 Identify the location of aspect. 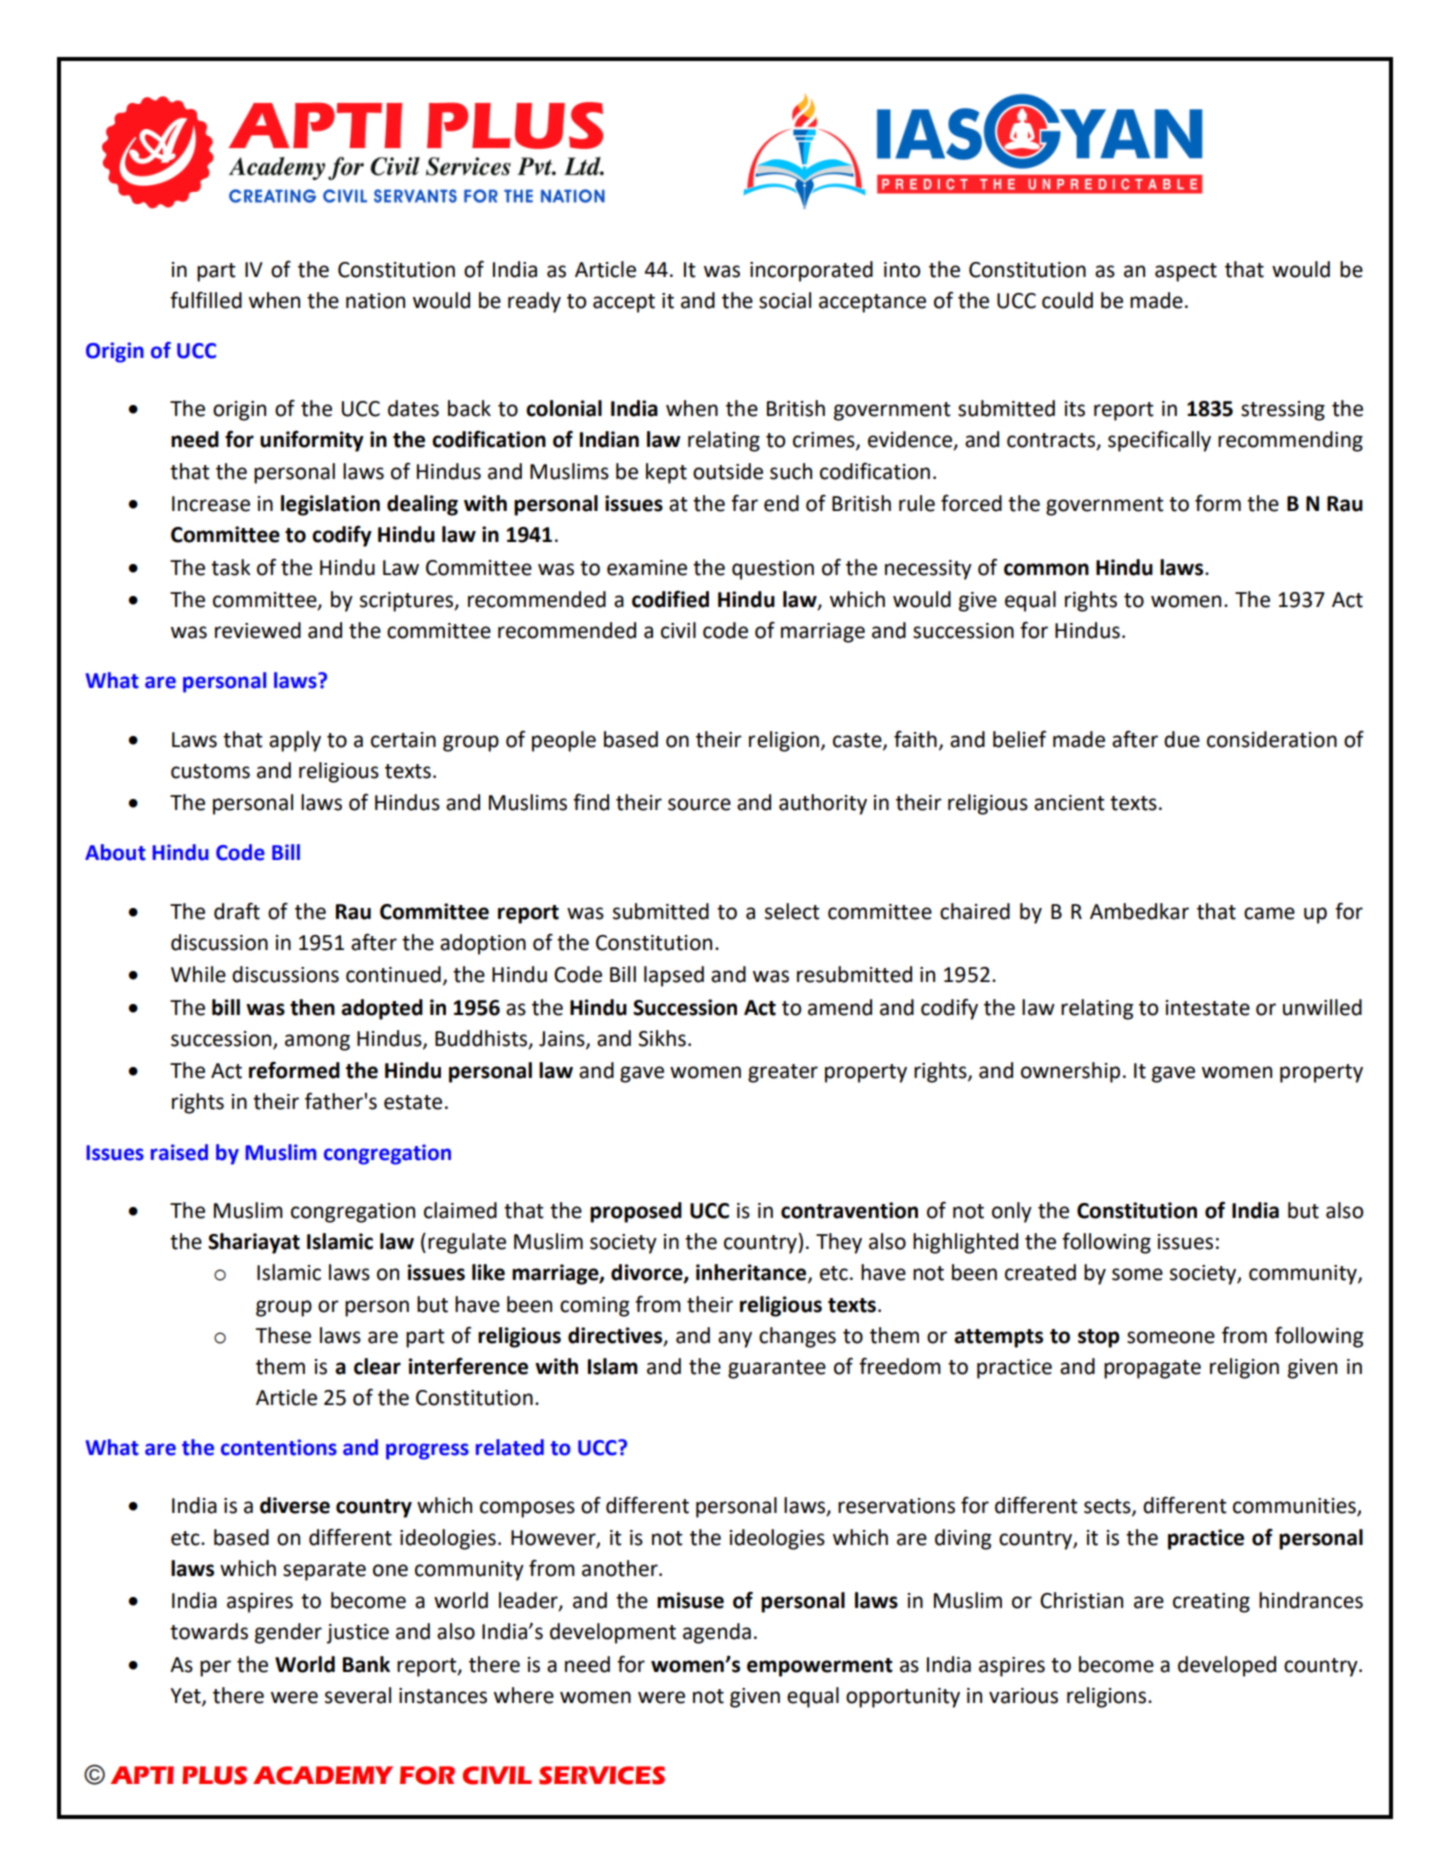
(1186, 272).
